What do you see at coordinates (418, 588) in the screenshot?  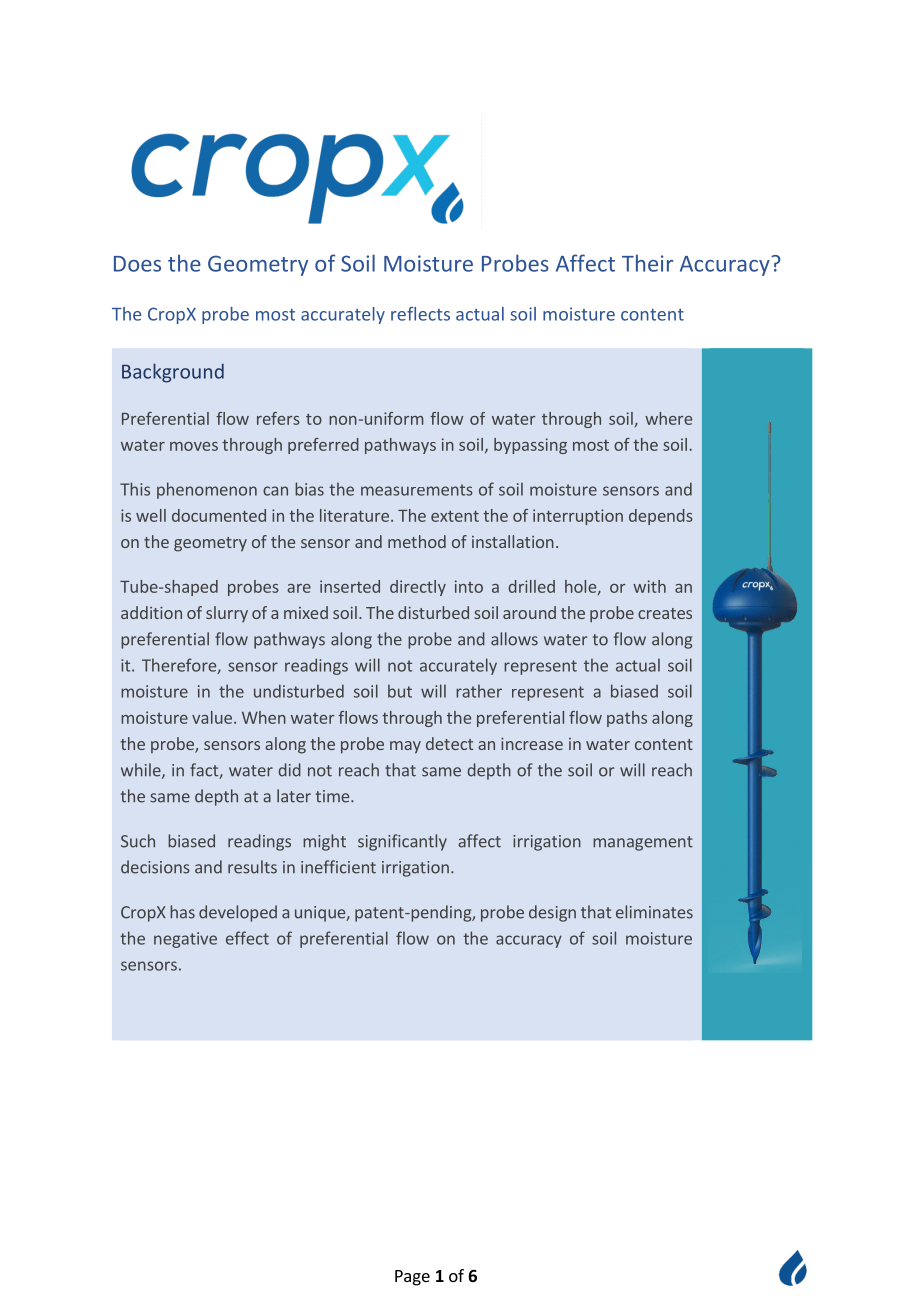 I see `directly` at bounding box center [418, 588].
